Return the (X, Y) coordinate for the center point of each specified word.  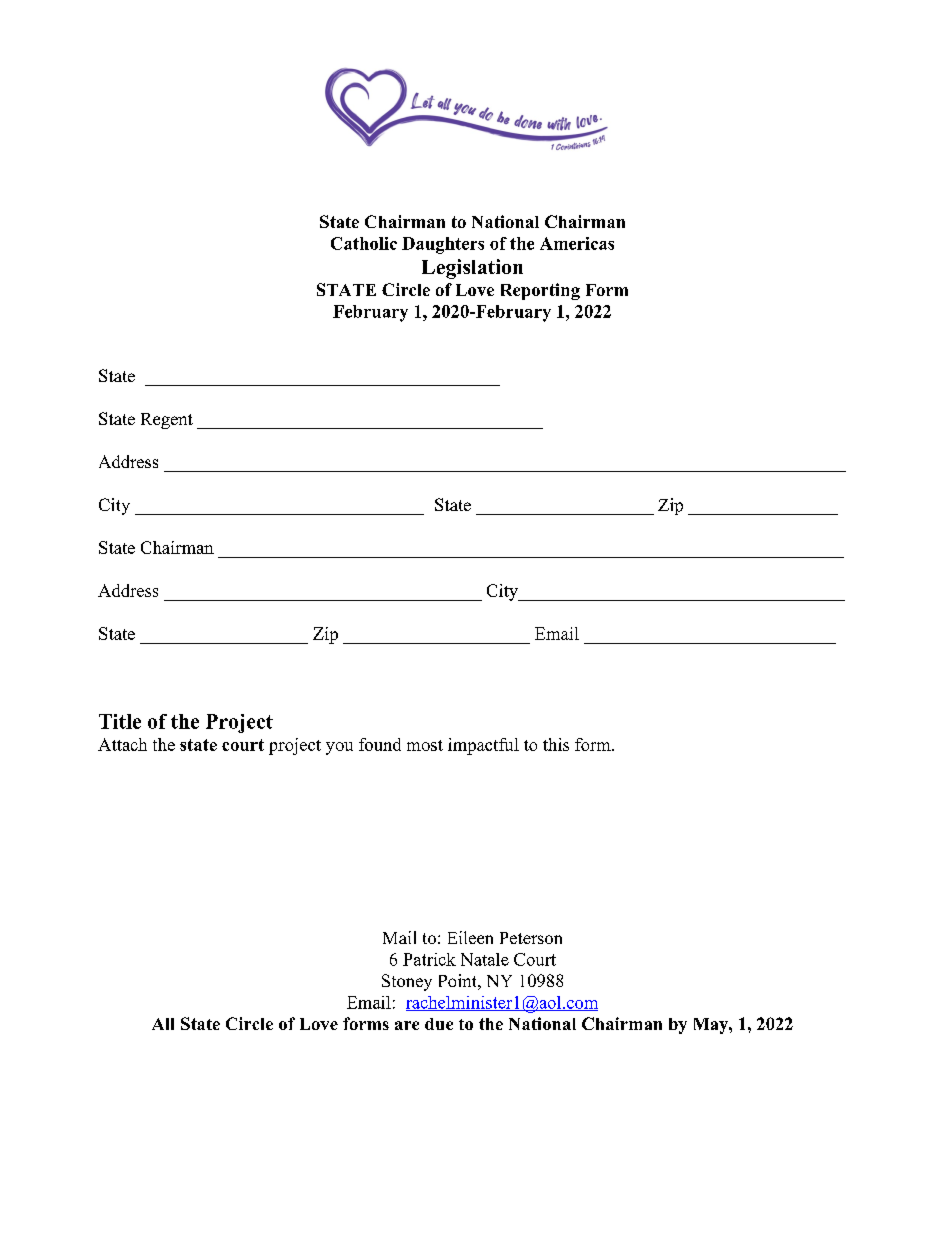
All (163, 1024)
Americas (577, 243)
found (380, 744)
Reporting (540, 291)
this (556, 744)
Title (120, 721)
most (425, 745)
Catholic (364, 243)
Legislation (472, 269)
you (339, 748)
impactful (483, 746)
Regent (167, 421)
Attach (122, 744)
